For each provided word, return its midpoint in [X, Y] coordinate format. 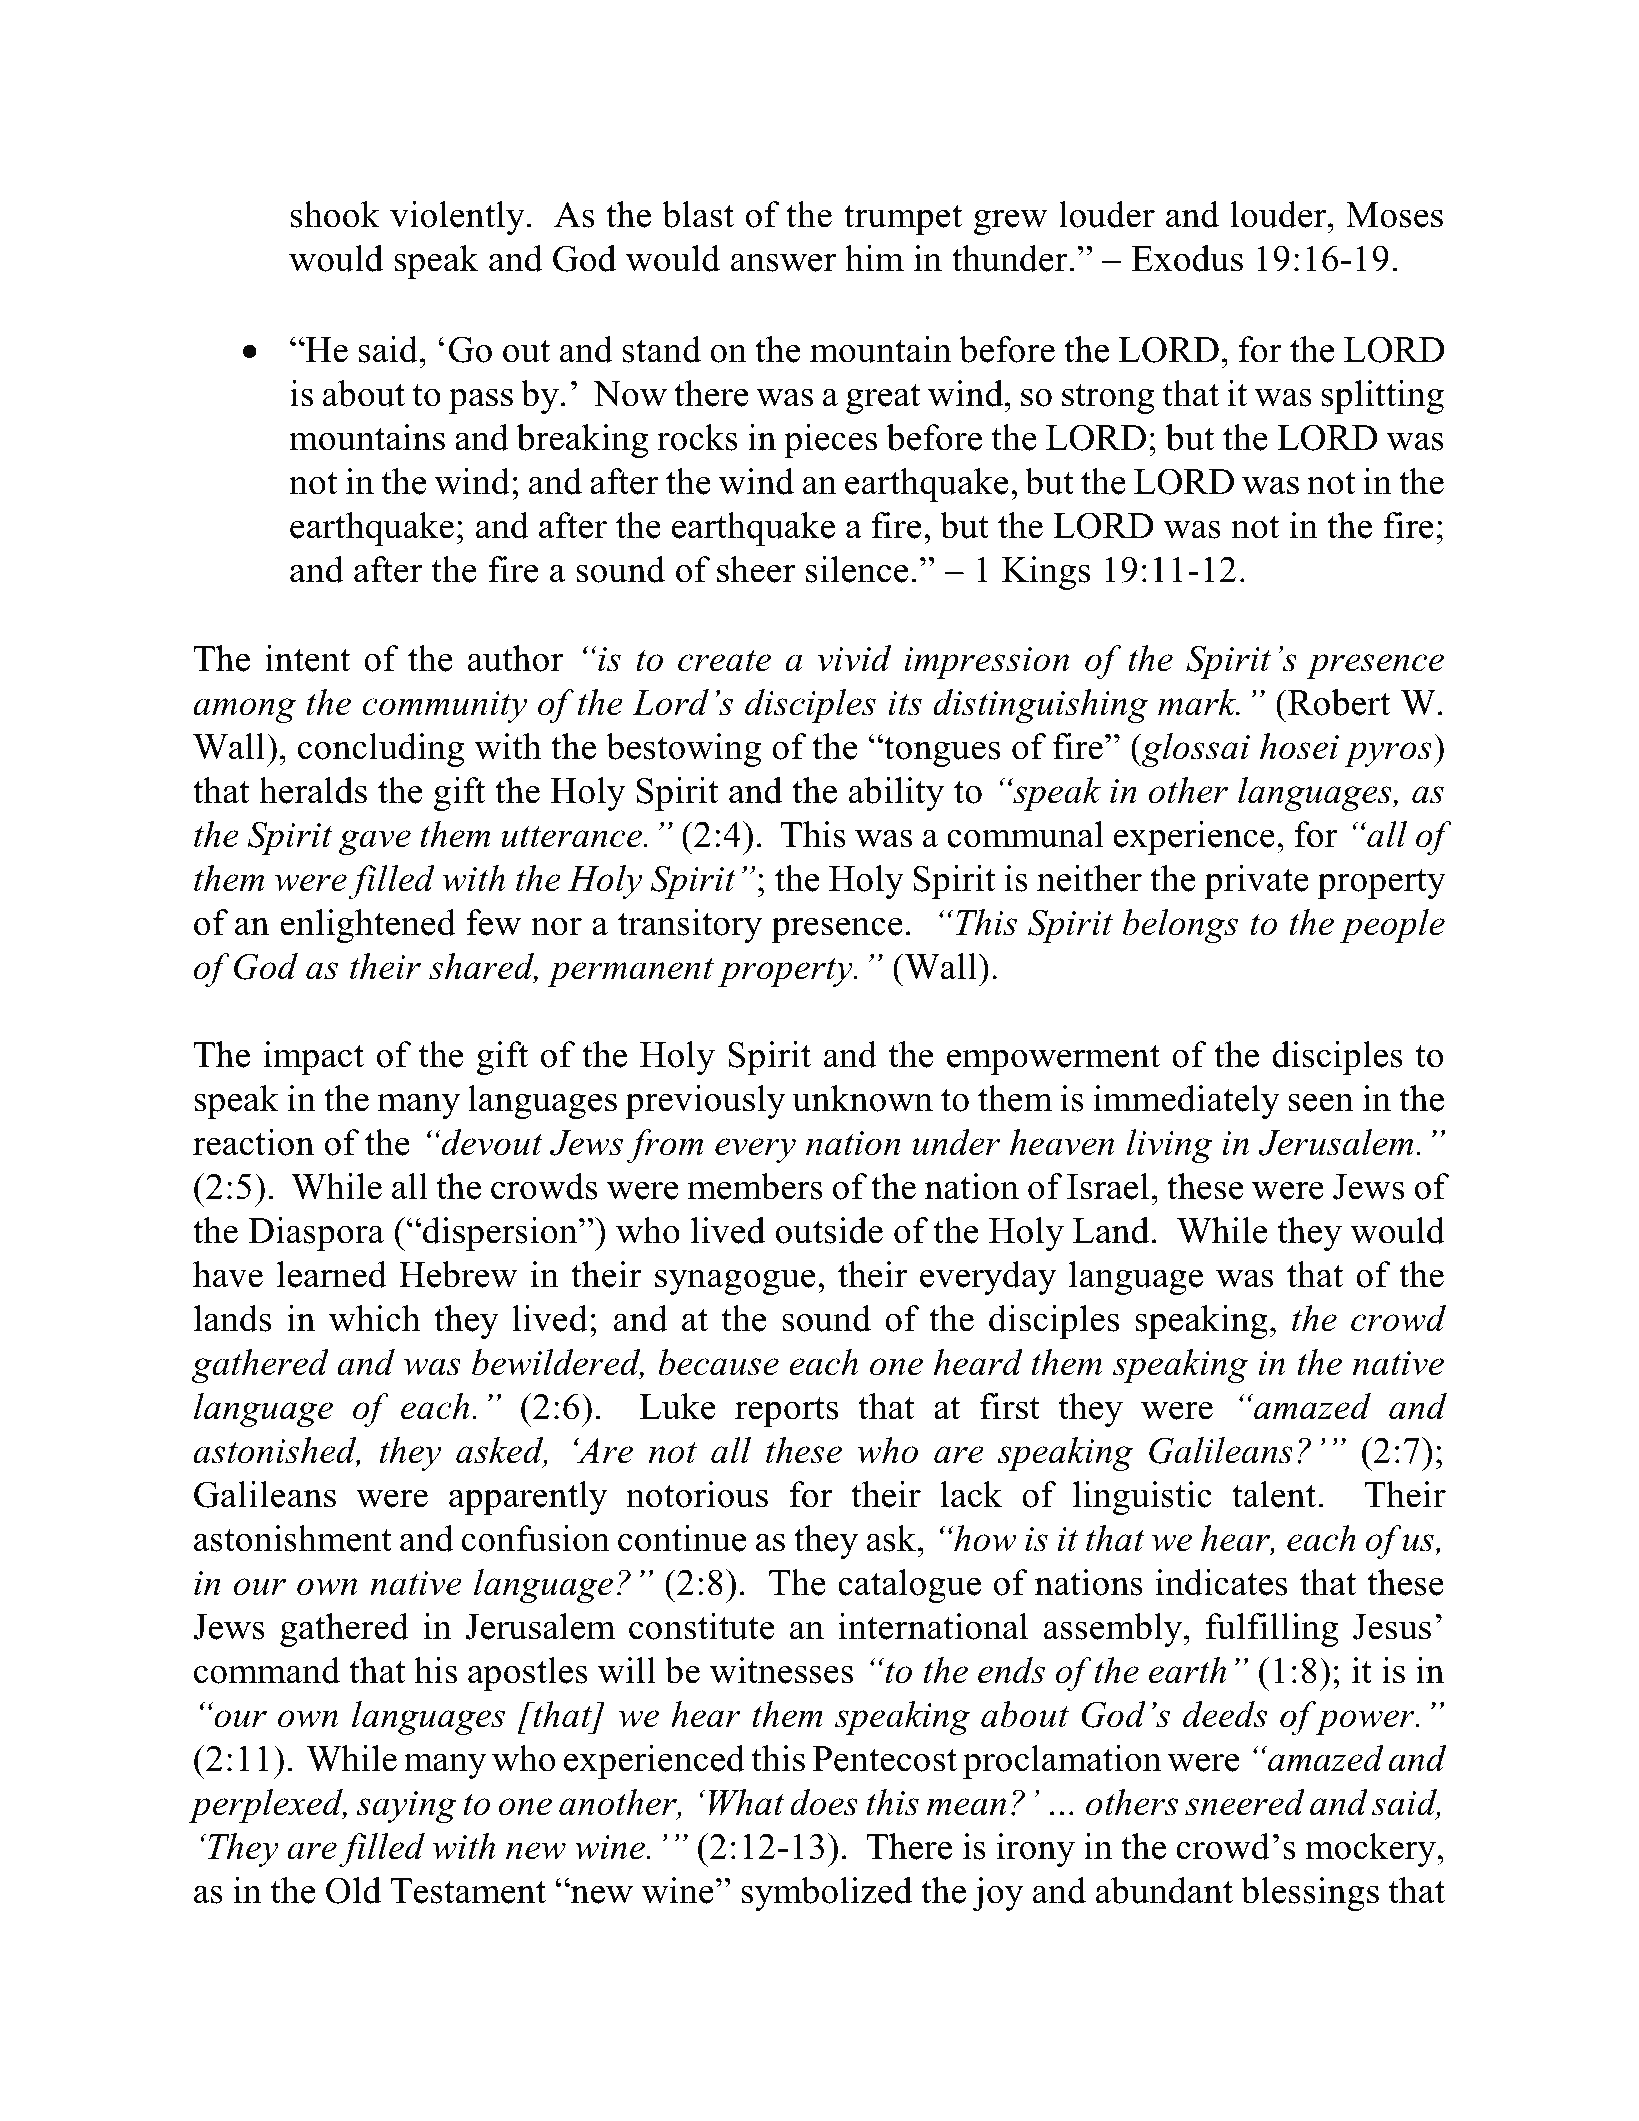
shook [335, 214]
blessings [1310, 1894]
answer [783, 262]
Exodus [1187, 258]
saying [407, 1807]
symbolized [826, 1894]
